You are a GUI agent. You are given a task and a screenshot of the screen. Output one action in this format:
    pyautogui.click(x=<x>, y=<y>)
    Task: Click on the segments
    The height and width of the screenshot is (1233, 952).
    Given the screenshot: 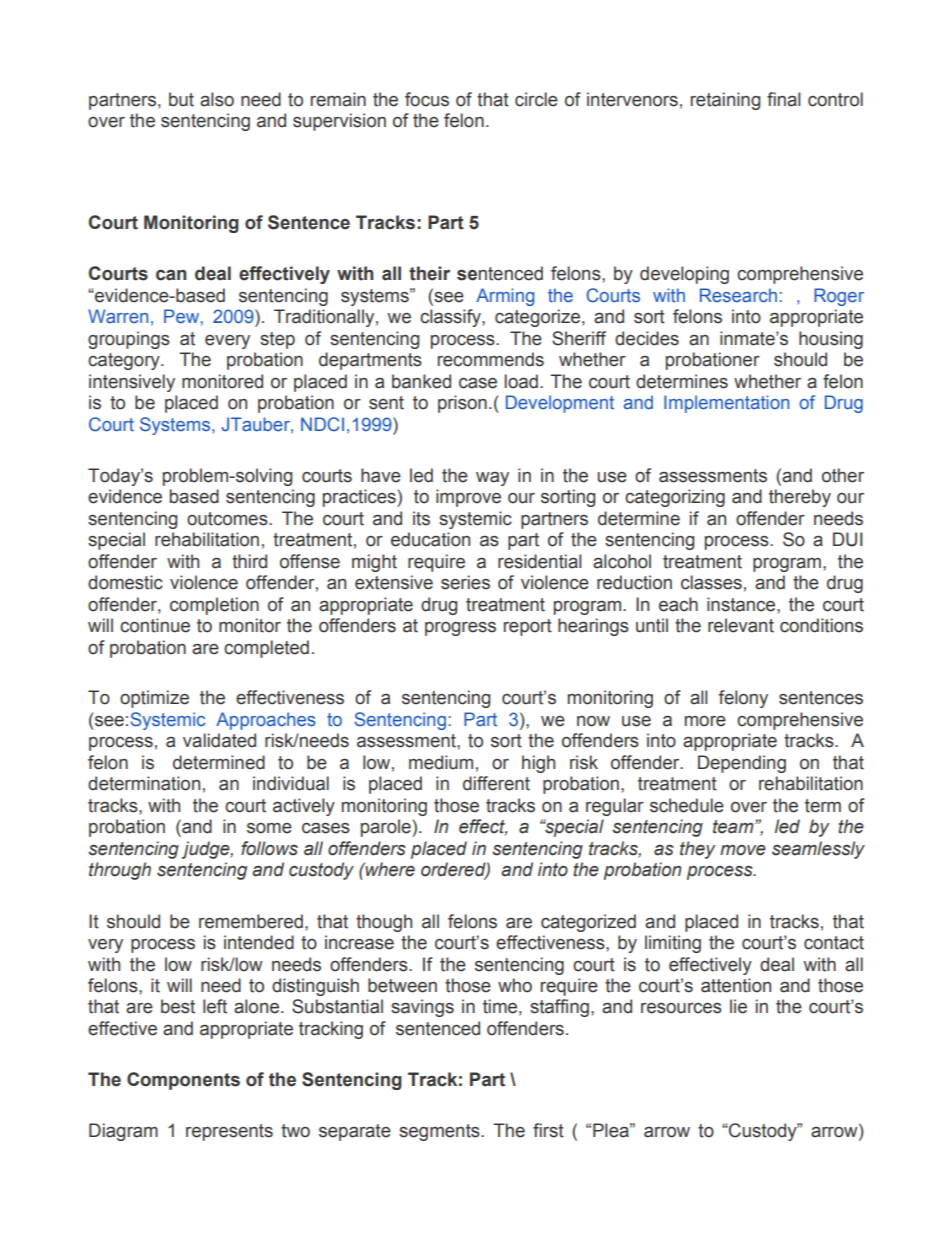 What is the action you would take?
    pyautogui.click(x=440, y=1132)
